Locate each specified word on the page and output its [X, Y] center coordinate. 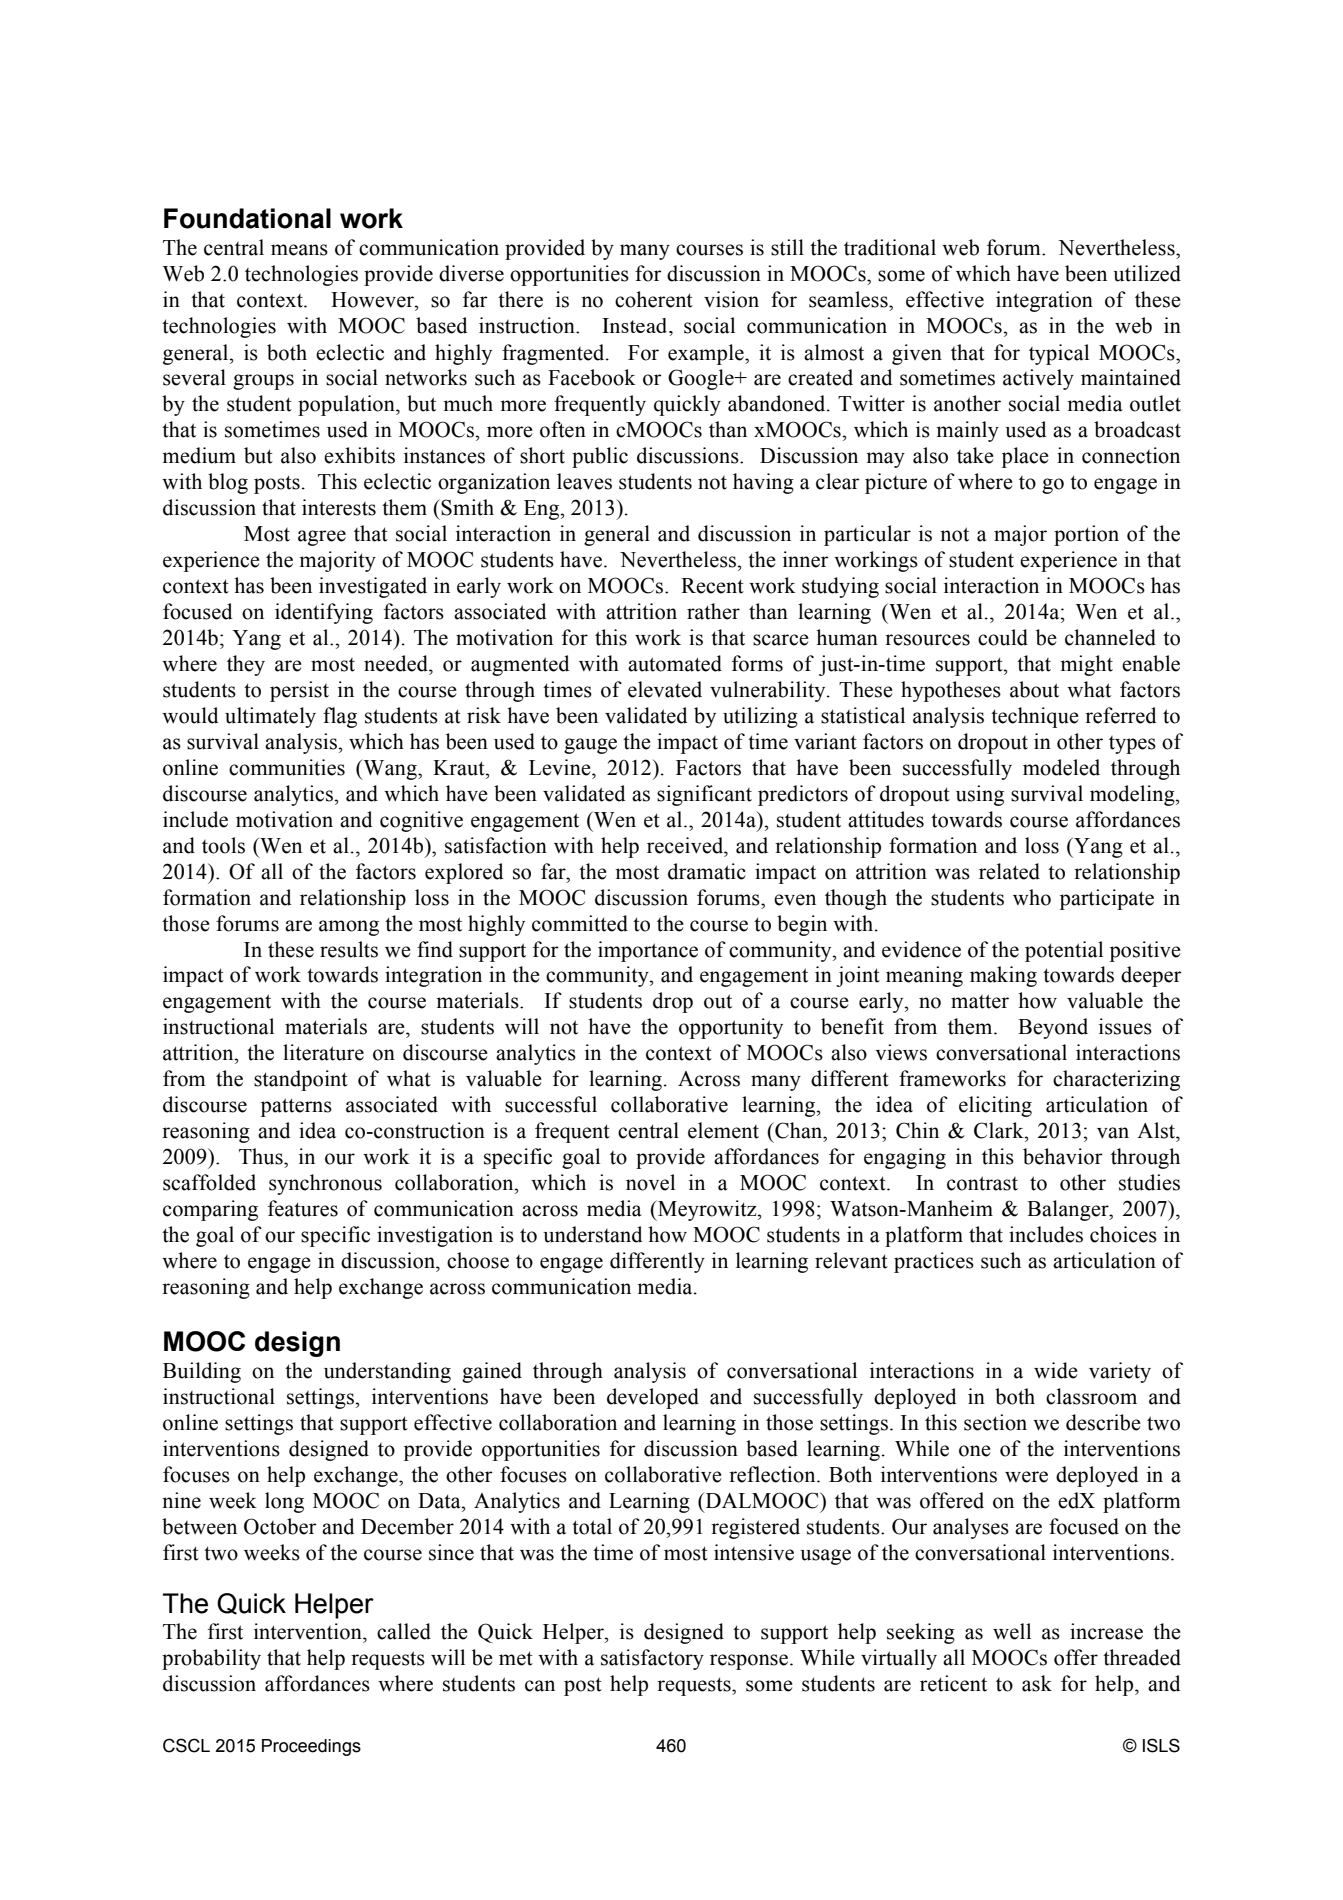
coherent [654, 299]
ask [1037, 1683]
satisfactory [652, 1659]
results [349, 949]
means [299, 250]
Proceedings [311, 1747]
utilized [1147, 273]
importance [648, 951]
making [1003, 976]
